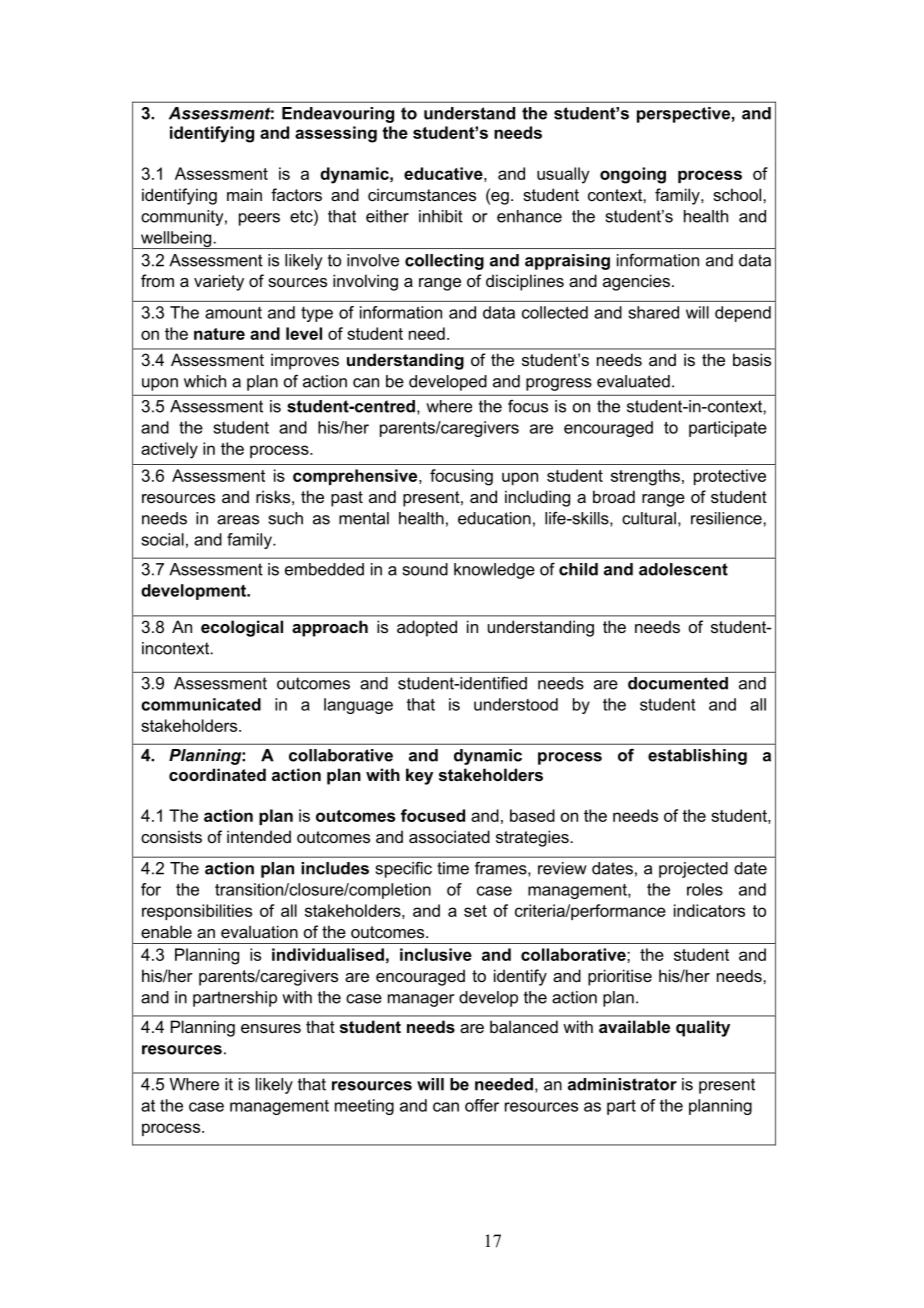 The width and height of the screenshot is (924, 1308). I want to click on administrator, so click(622, 1084).
